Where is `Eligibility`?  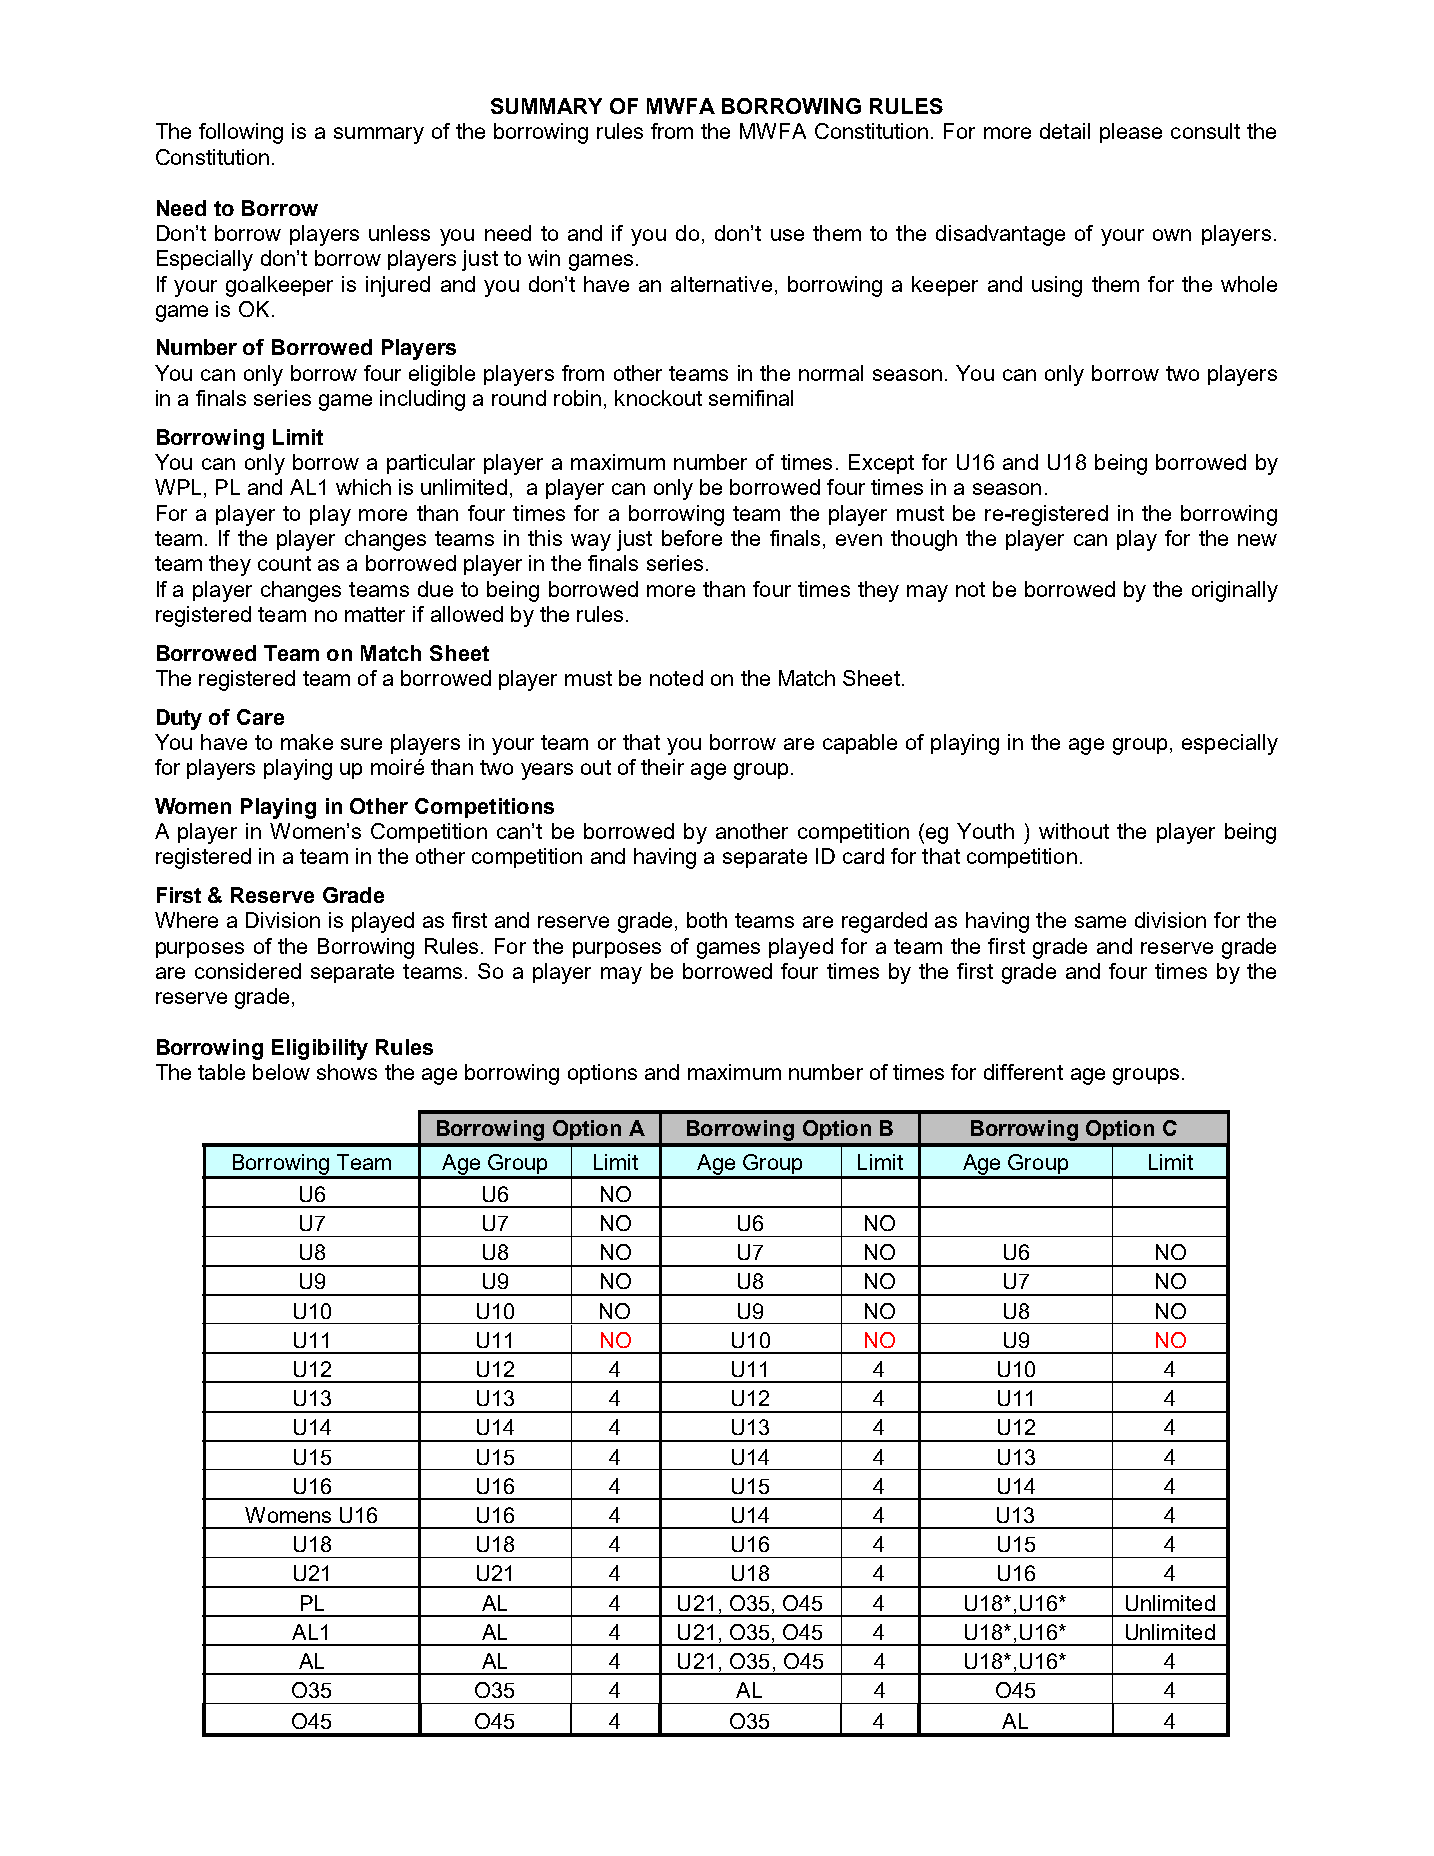
Eligibility is located at coordinates (320, 1049).
